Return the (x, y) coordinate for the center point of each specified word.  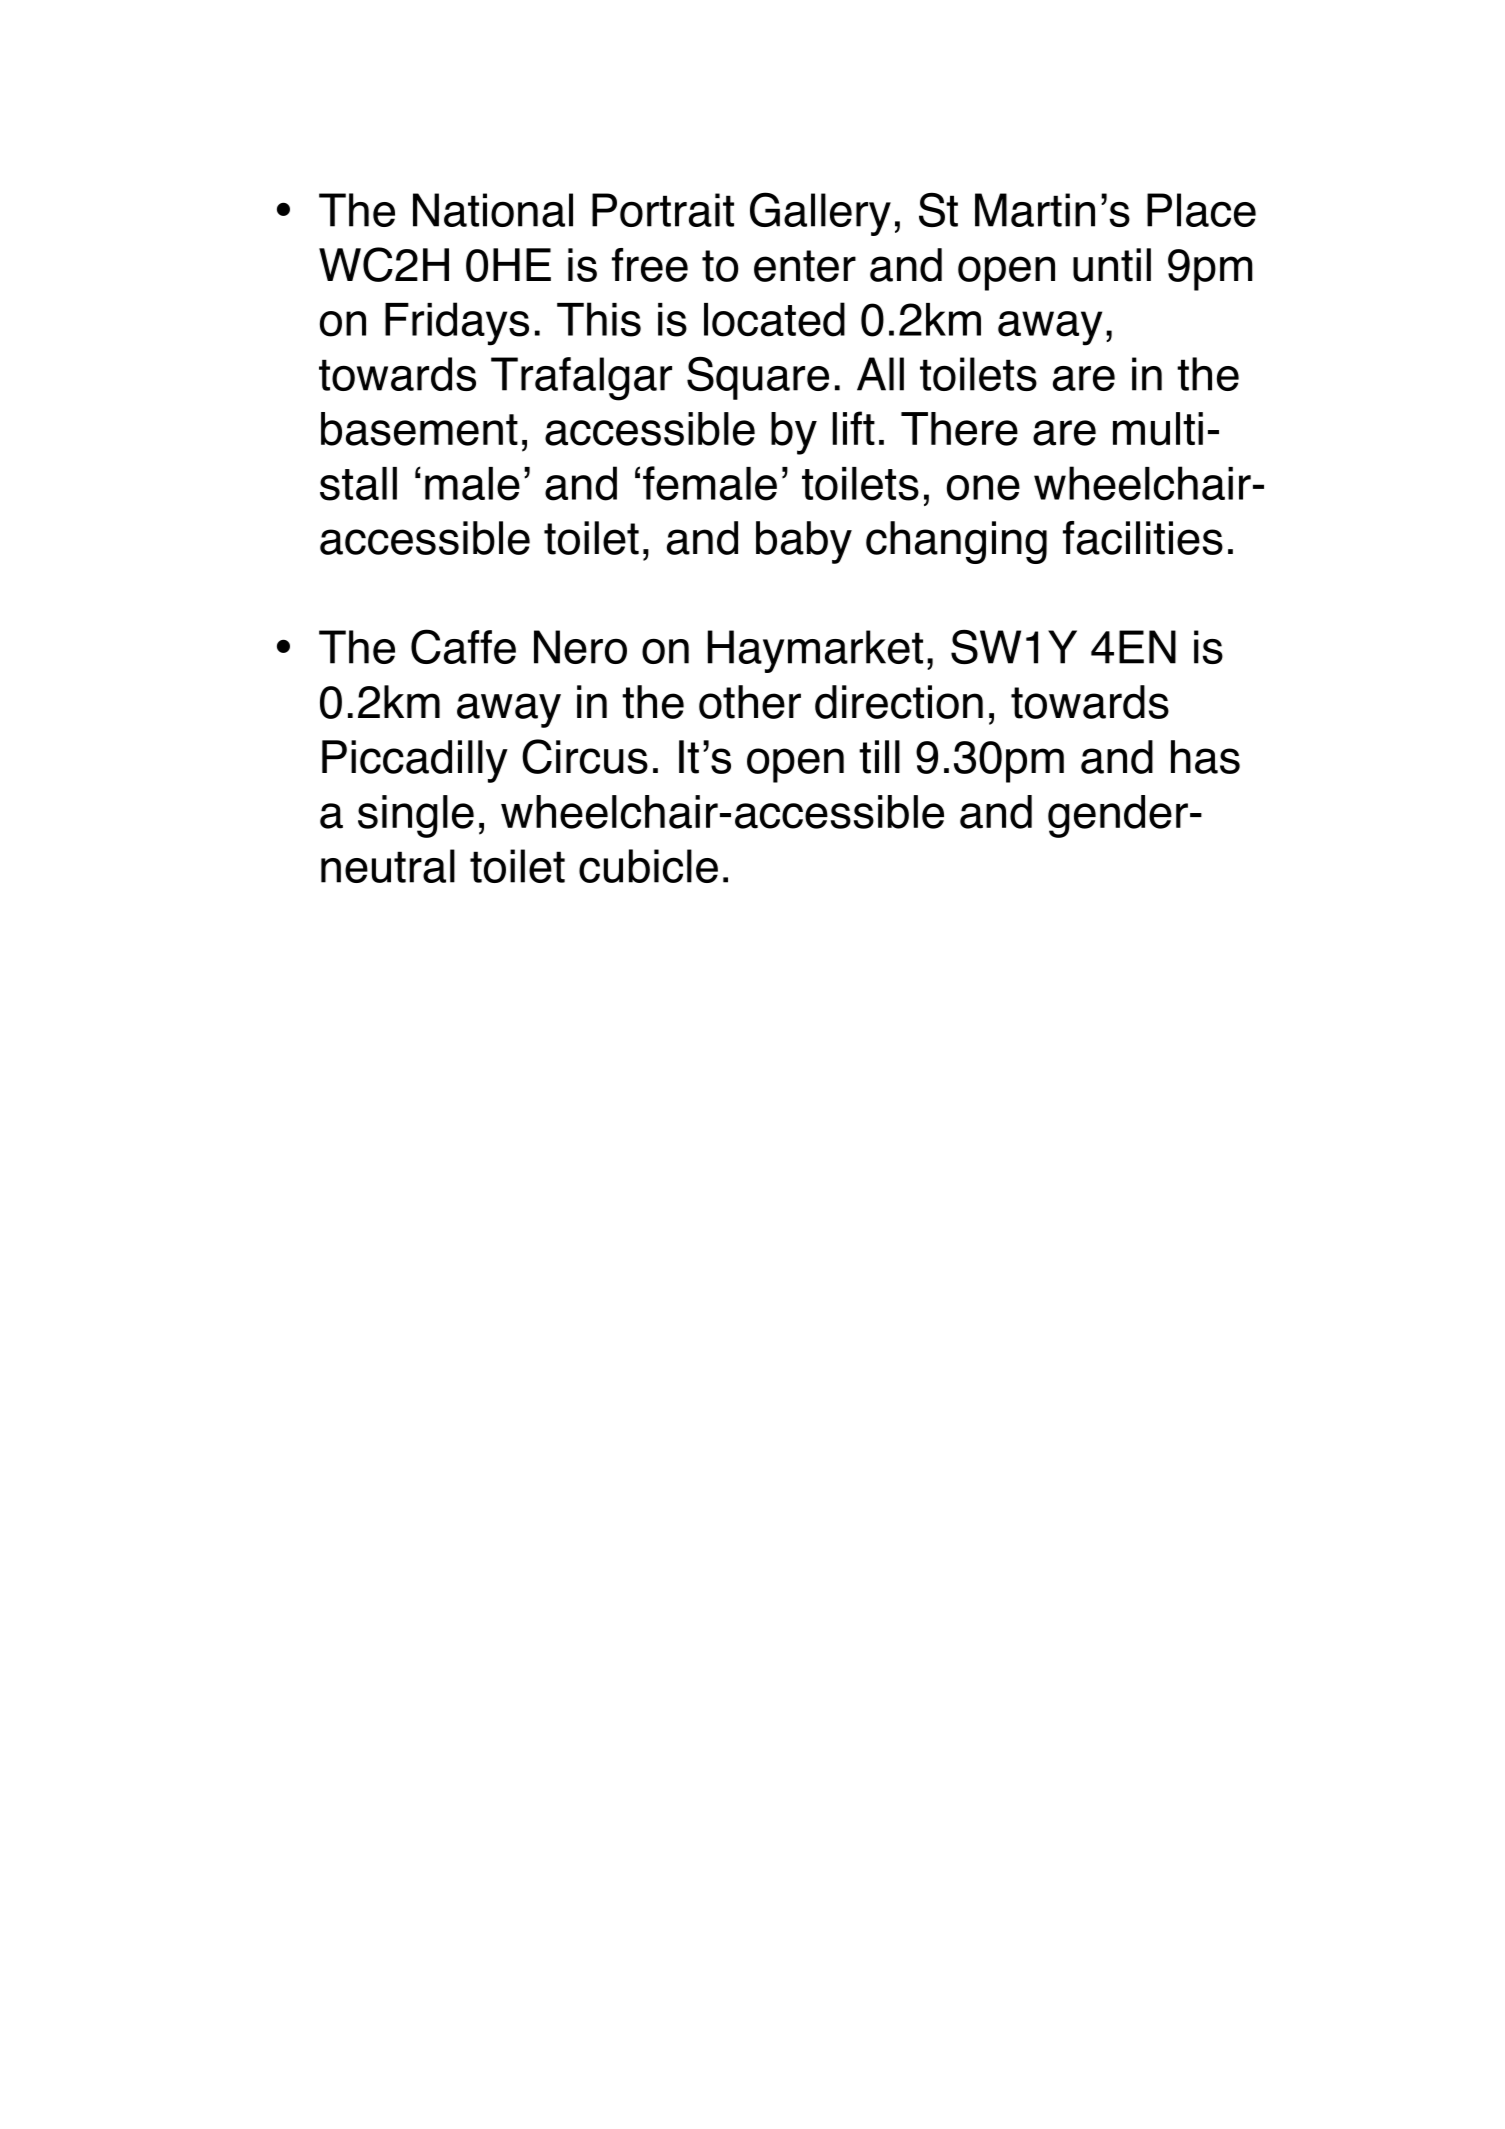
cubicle (648, 866)
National (493, 210)
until (1112, 265)
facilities (1143, 538)
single (416, 816)
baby (804, 542)
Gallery (820, 214)
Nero (580, 647)
